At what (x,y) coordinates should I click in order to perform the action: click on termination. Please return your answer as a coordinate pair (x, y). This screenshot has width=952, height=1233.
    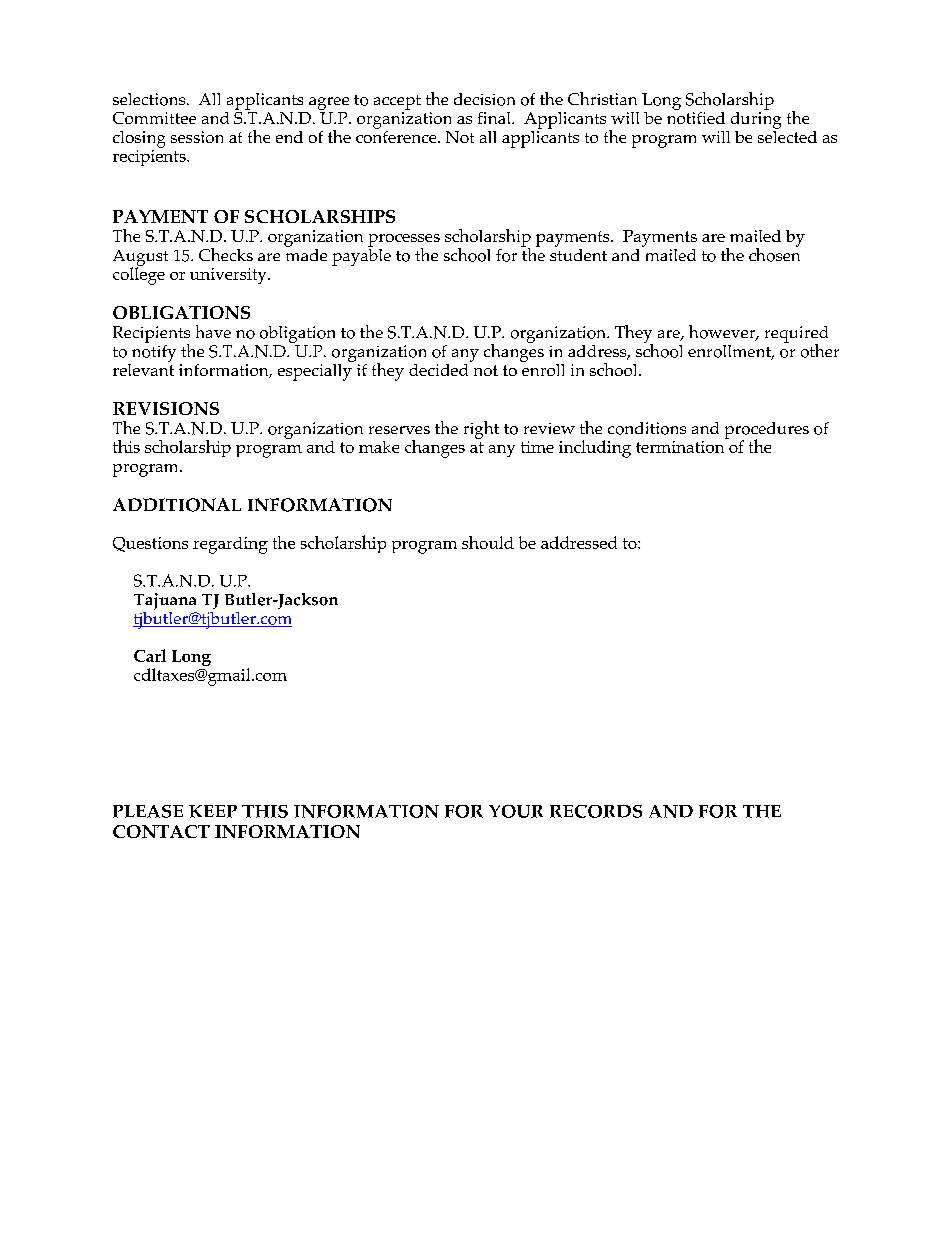
    Looking at the image, I should click on (680, 447).
